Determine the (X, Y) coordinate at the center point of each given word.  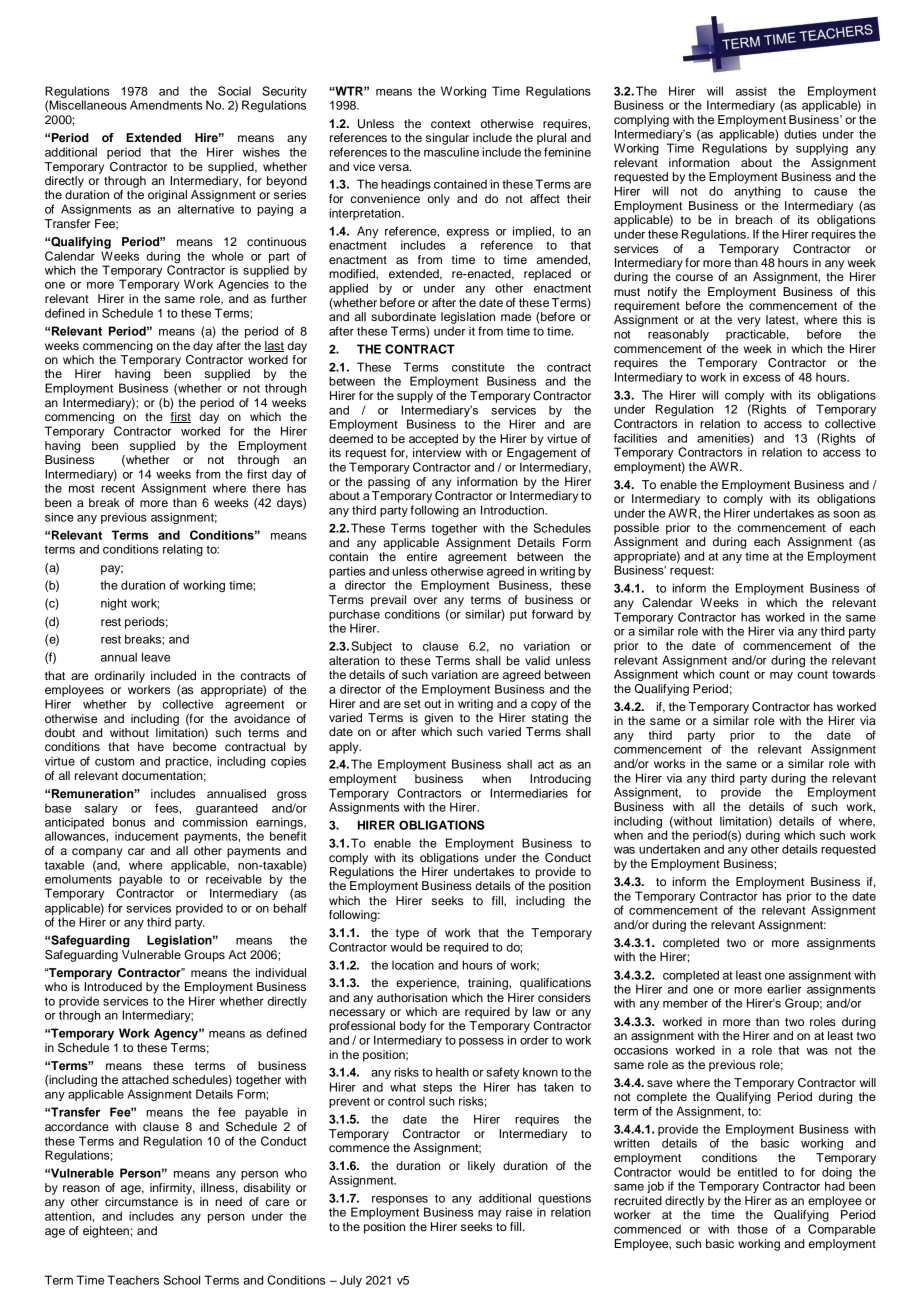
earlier (784, 989)
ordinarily (120, 677)
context (451, 124)
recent (118, 488)
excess (762, 378)
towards (853, 674)
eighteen (106, 1232)
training (489, 984)
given (439, 719)
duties (800, 134)
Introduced (113, 986)
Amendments (166, 105)
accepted (433, 440)
